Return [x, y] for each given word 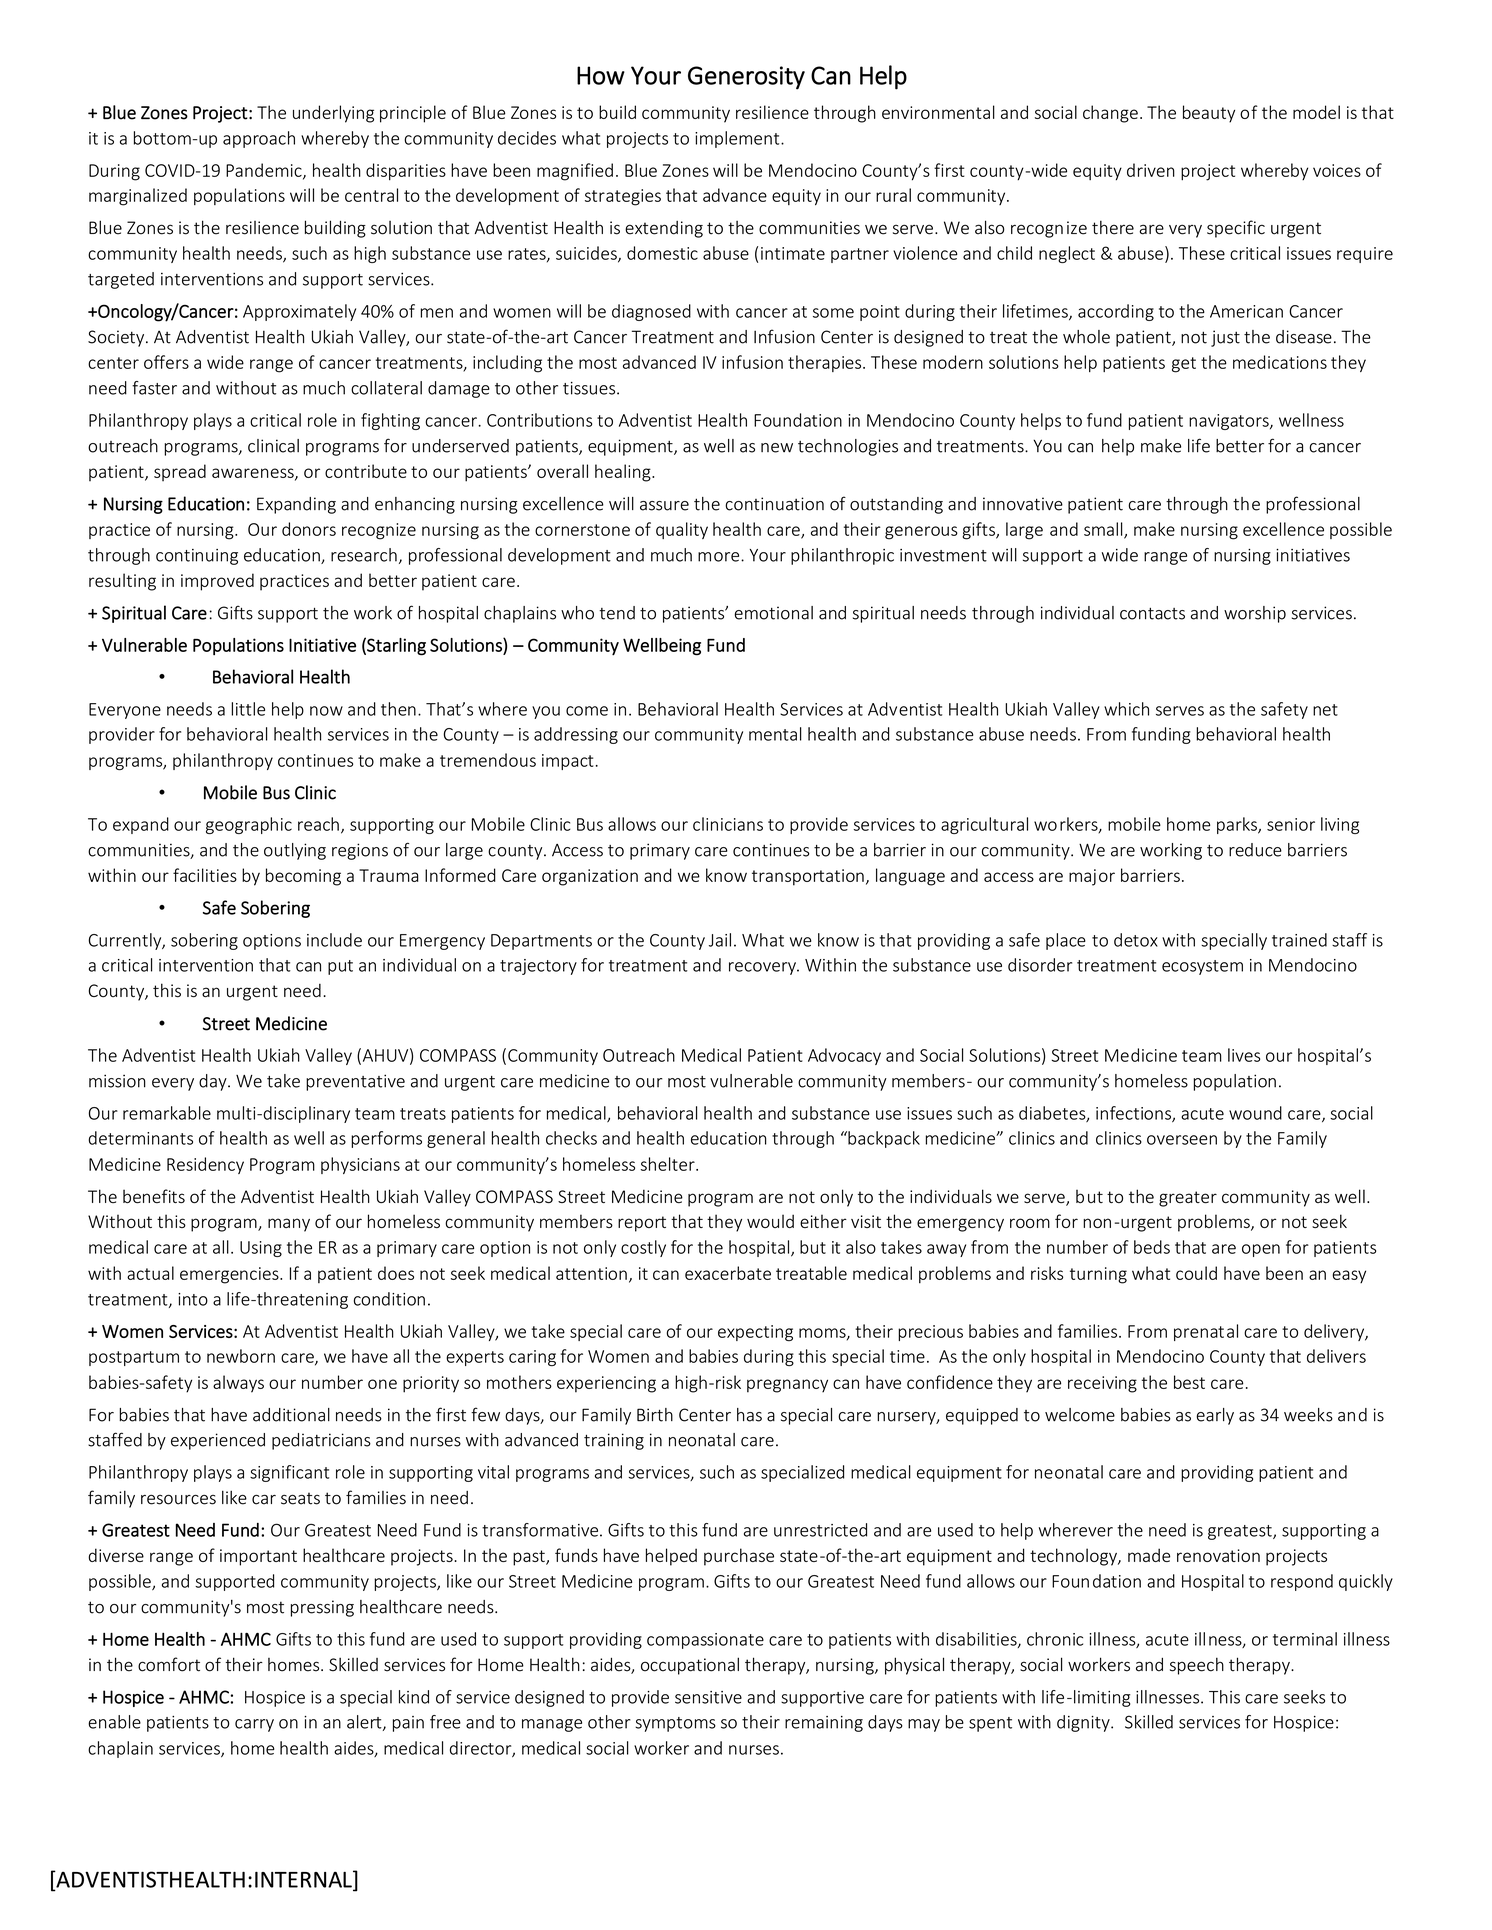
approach [259, 139]
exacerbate [728, 1273]
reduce [1255, 850]
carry [254, 1725]
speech [1197, 1666]
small [1104, 530]
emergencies [230, 1275]
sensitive [708, 1697]
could [1196, 1273]
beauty [1209, 114]
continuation [774, 504]
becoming [303, 877]
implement [738, 139]
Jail [720, 940]
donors [309, 529]
